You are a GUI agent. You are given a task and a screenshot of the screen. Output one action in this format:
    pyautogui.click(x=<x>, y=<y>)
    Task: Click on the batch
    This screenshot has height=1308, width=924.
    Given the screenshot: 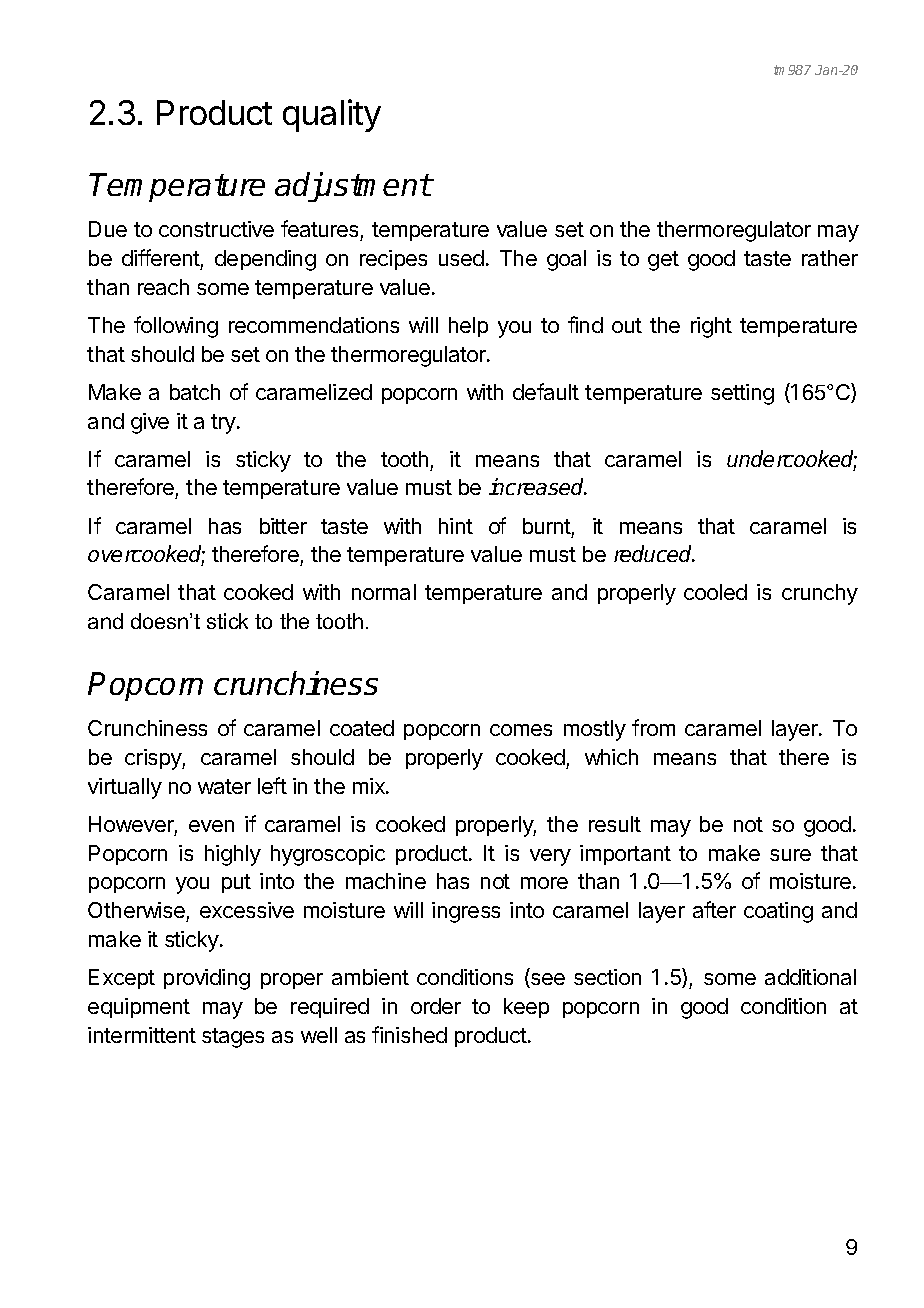 What is the action you would take?
    pyautogui.click(x=195, y=392)
